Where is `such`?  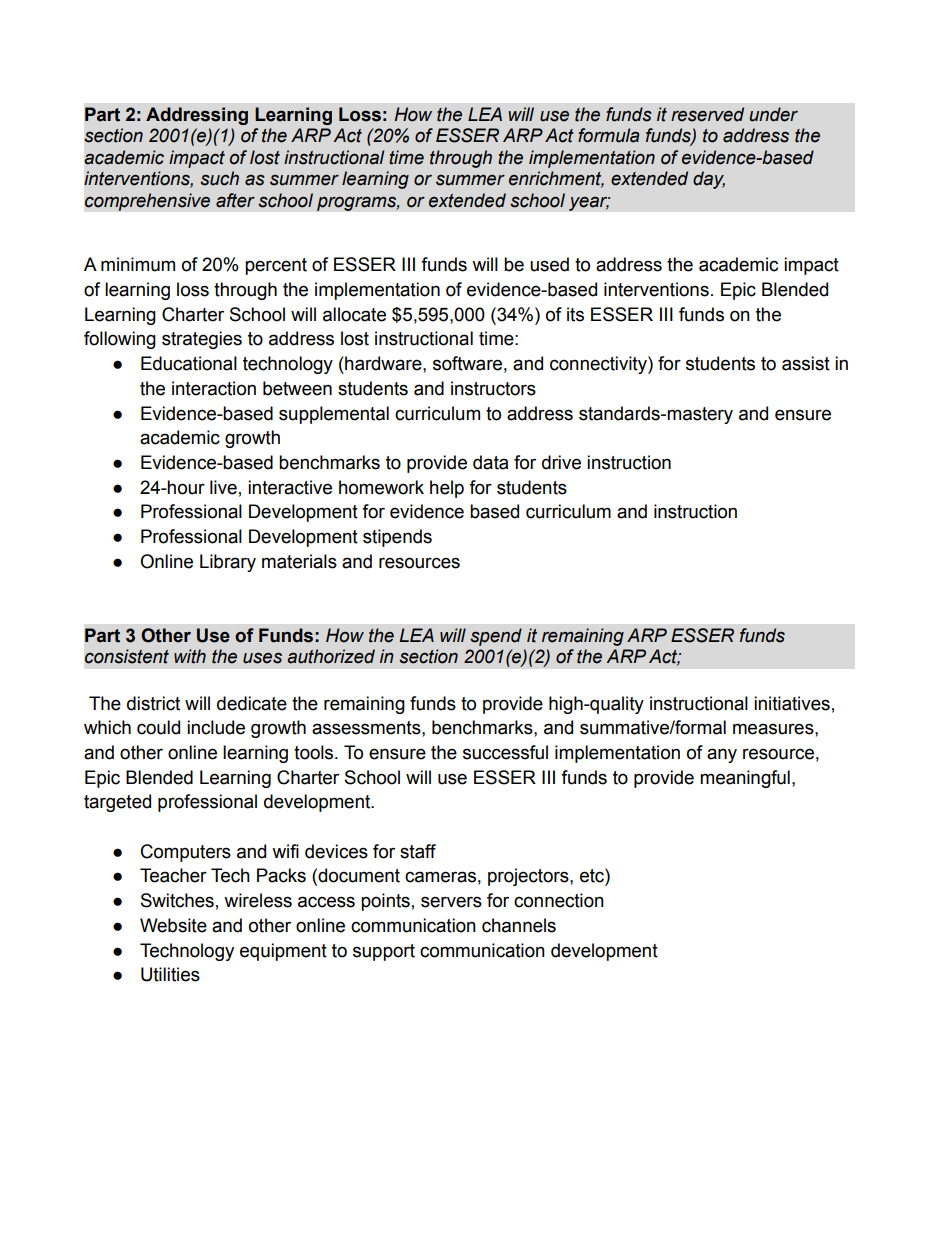 such is located at coordinates (219, 178).
